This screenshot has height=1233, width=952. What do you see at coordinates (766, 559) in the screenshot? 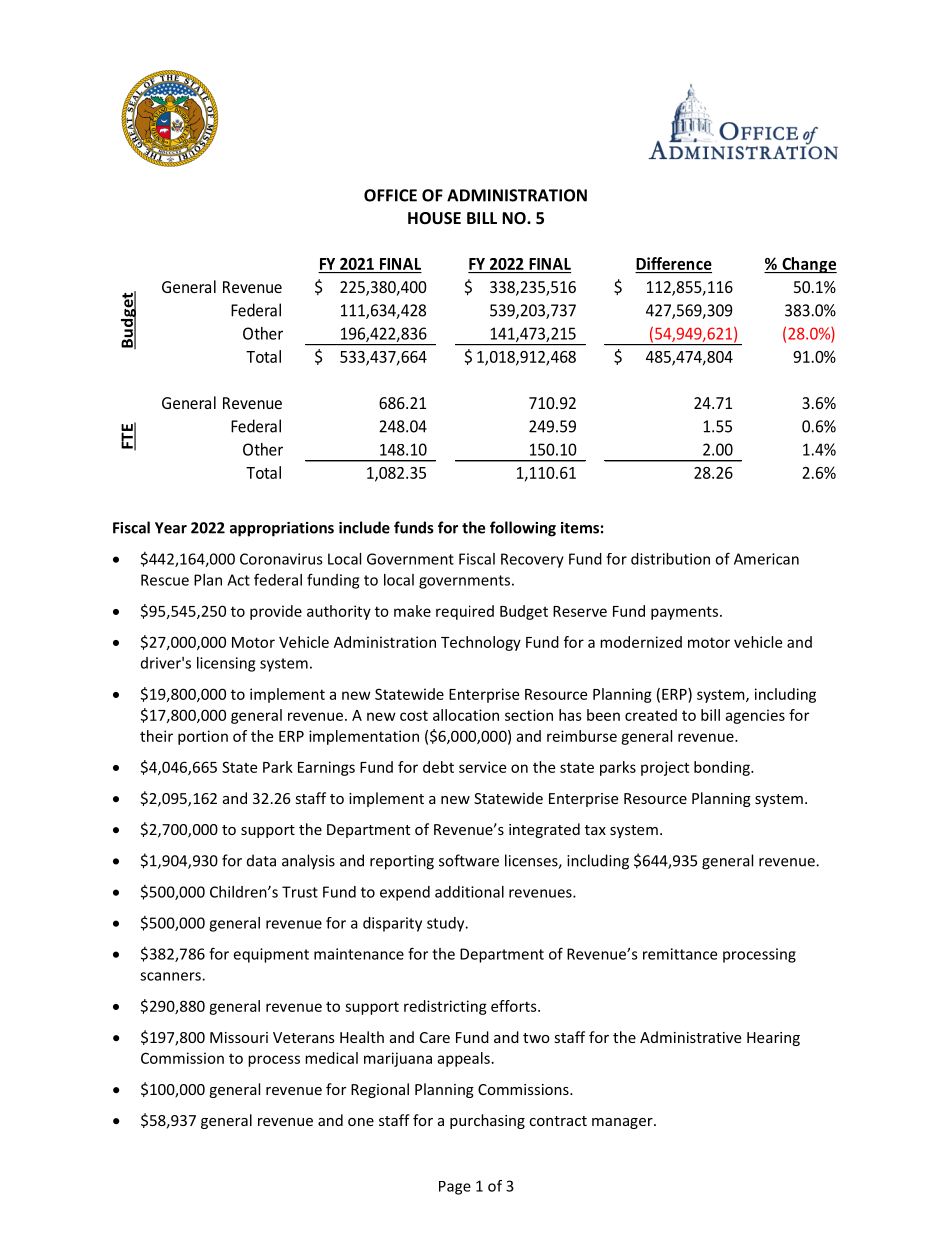
I see `American` at bounding box center [766, 559].
